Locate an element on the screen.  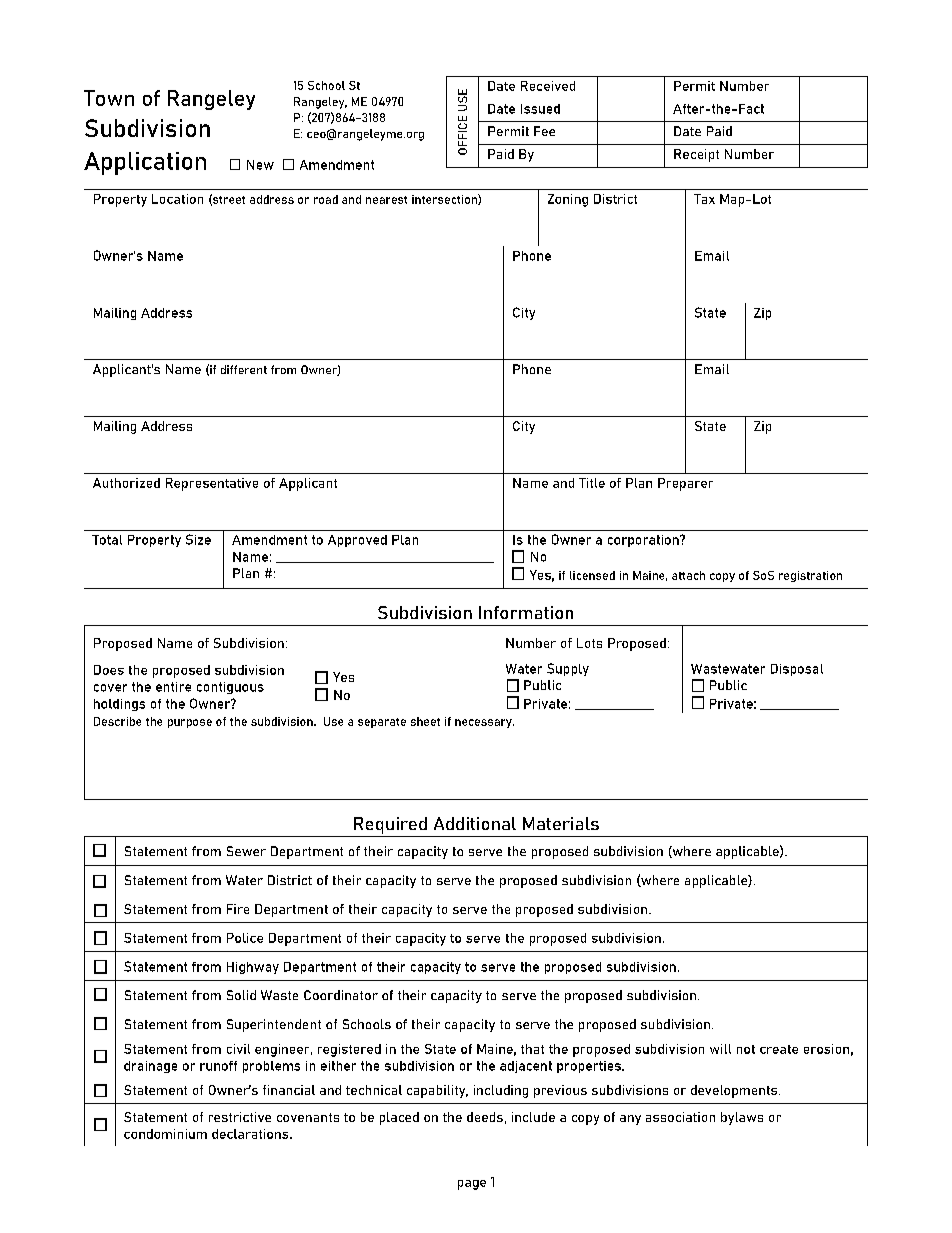
page is located at coordinates (472, 1185).
